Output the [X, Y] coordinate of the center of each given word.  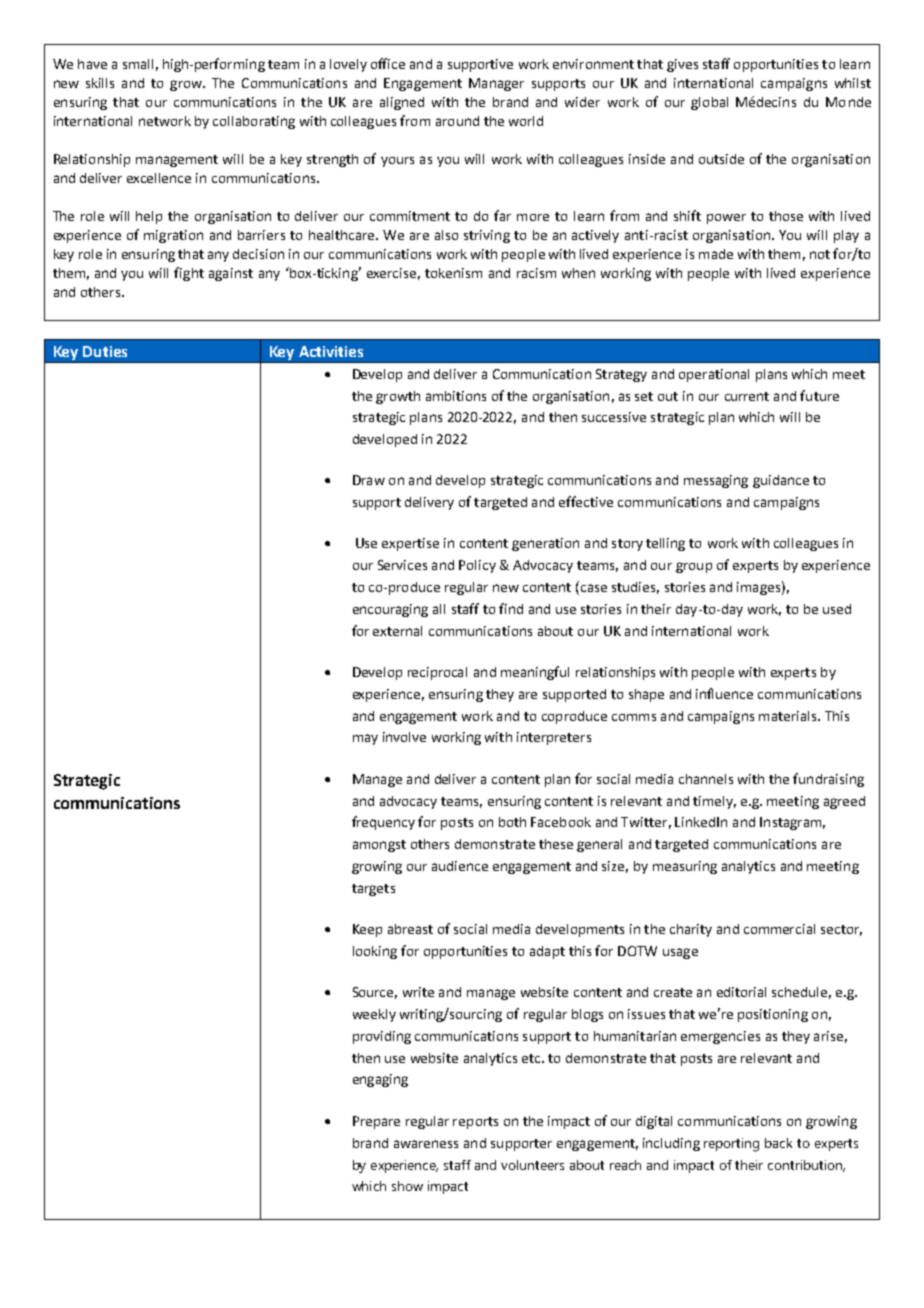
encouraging [390, 610]
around [457, 121]
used [837, 609]
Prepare [376, 1122]
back [778, 1143]
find [511, 608]
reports [475, 1123]
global [709, 103]
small [138, 64]
